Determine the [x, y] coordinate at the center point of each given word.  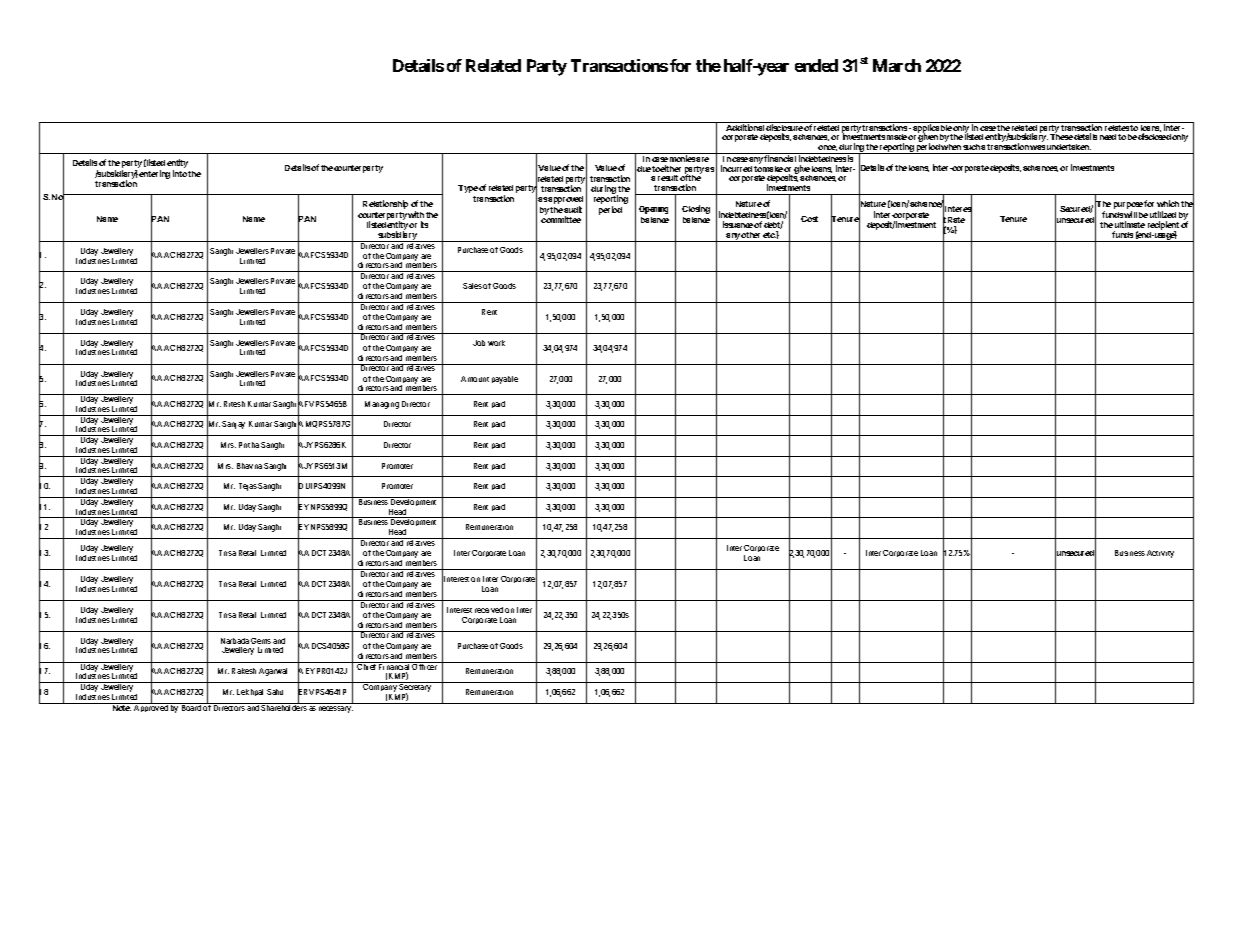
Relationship [385, 204]
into [180, 173]
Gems [261, 641]
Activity [1160, 554]
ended [816, 65]
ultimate [1130, 224]
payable [505, 380]
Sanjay [233, 425]
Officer [425, 666]
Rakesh [244, 671]
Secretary [416, 688]
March [897, 65]
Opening [653, 210]
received [489, 610]
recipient [1163, 226]
